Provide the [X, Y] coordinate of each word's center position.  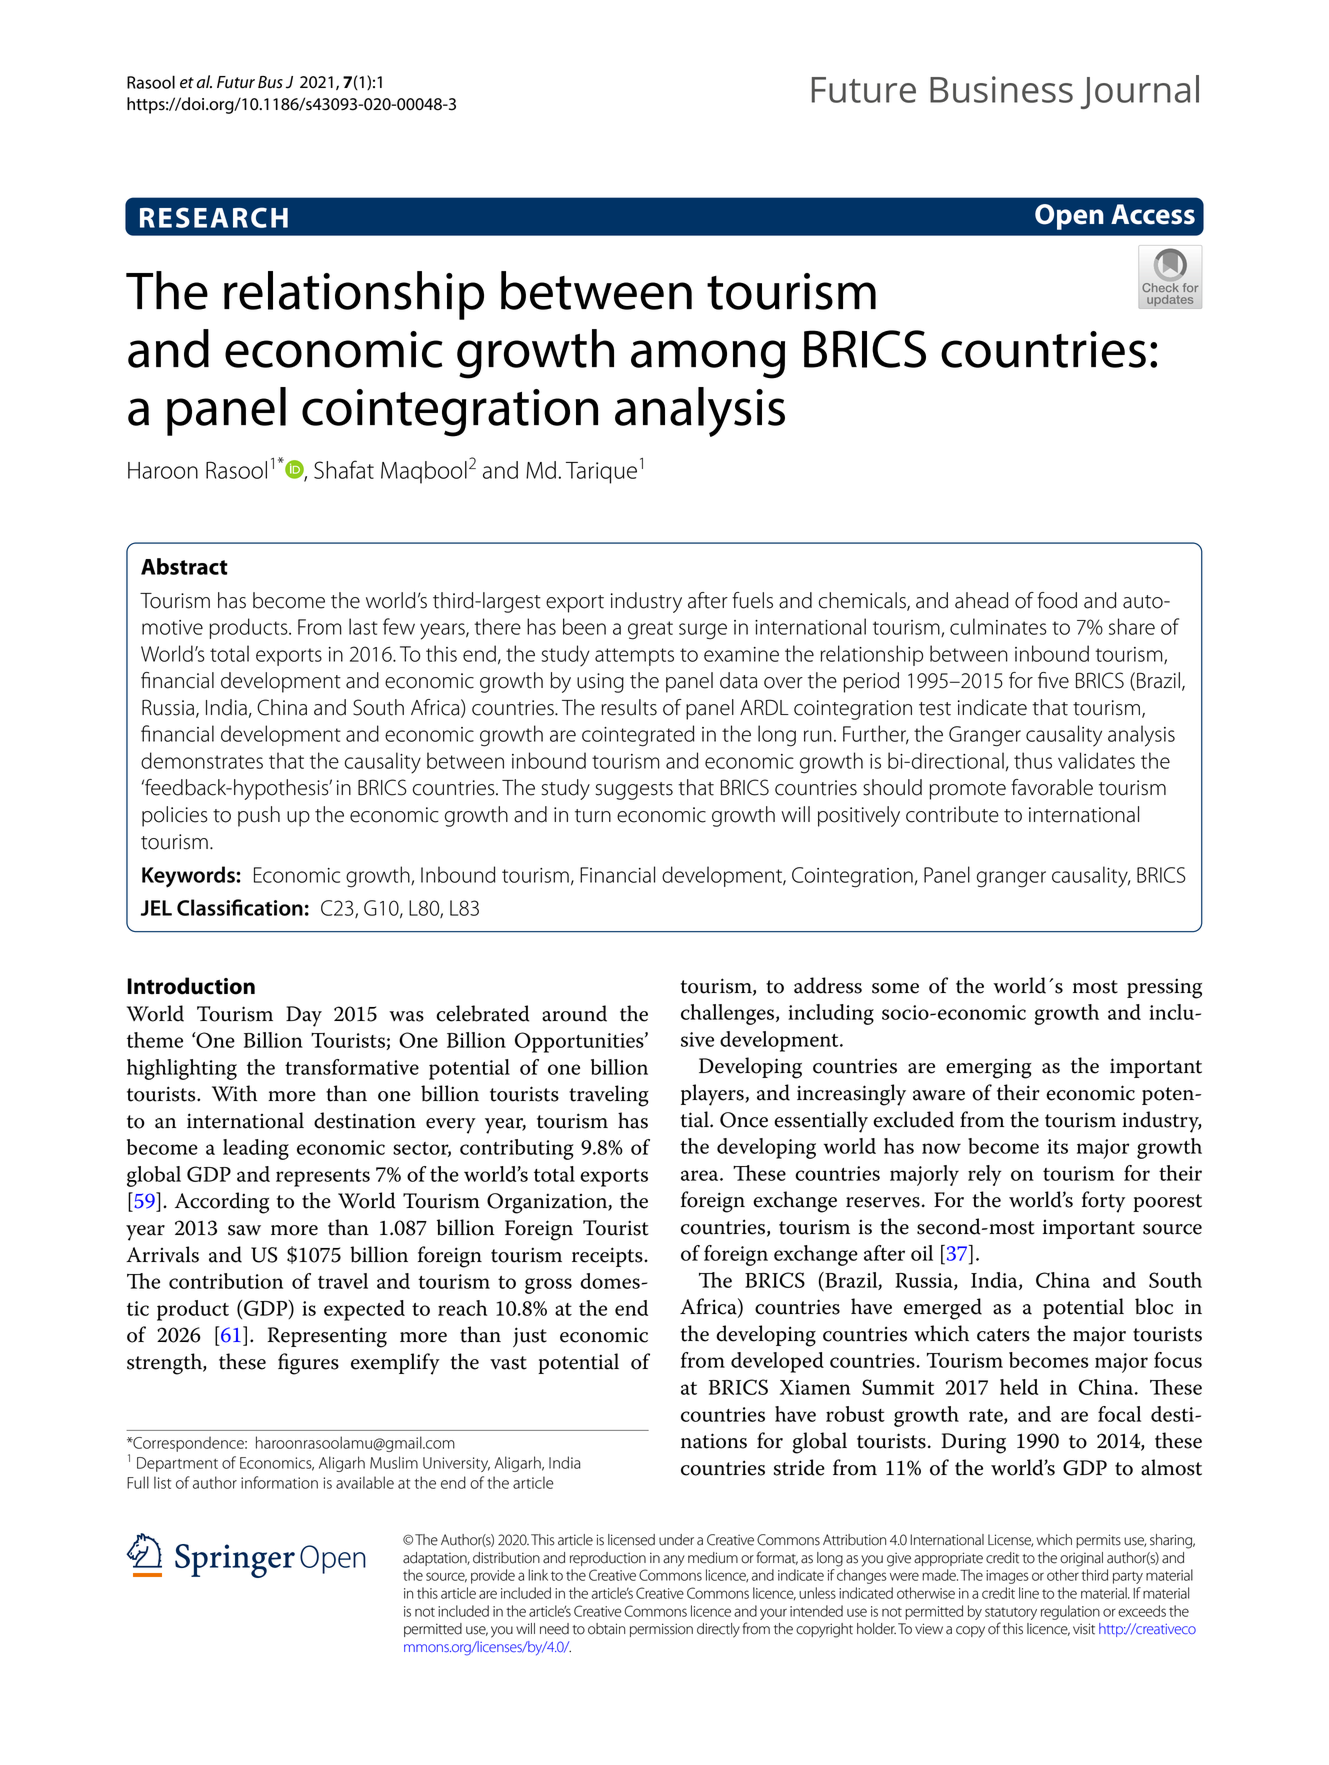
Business [1001, 89]
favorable [1052, 787]
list [162, 1482]
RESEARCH [214, 217]
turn [593, 816]
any [674, 1561]
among [708, 359]
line [1029, 1593]
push [259, 816]
